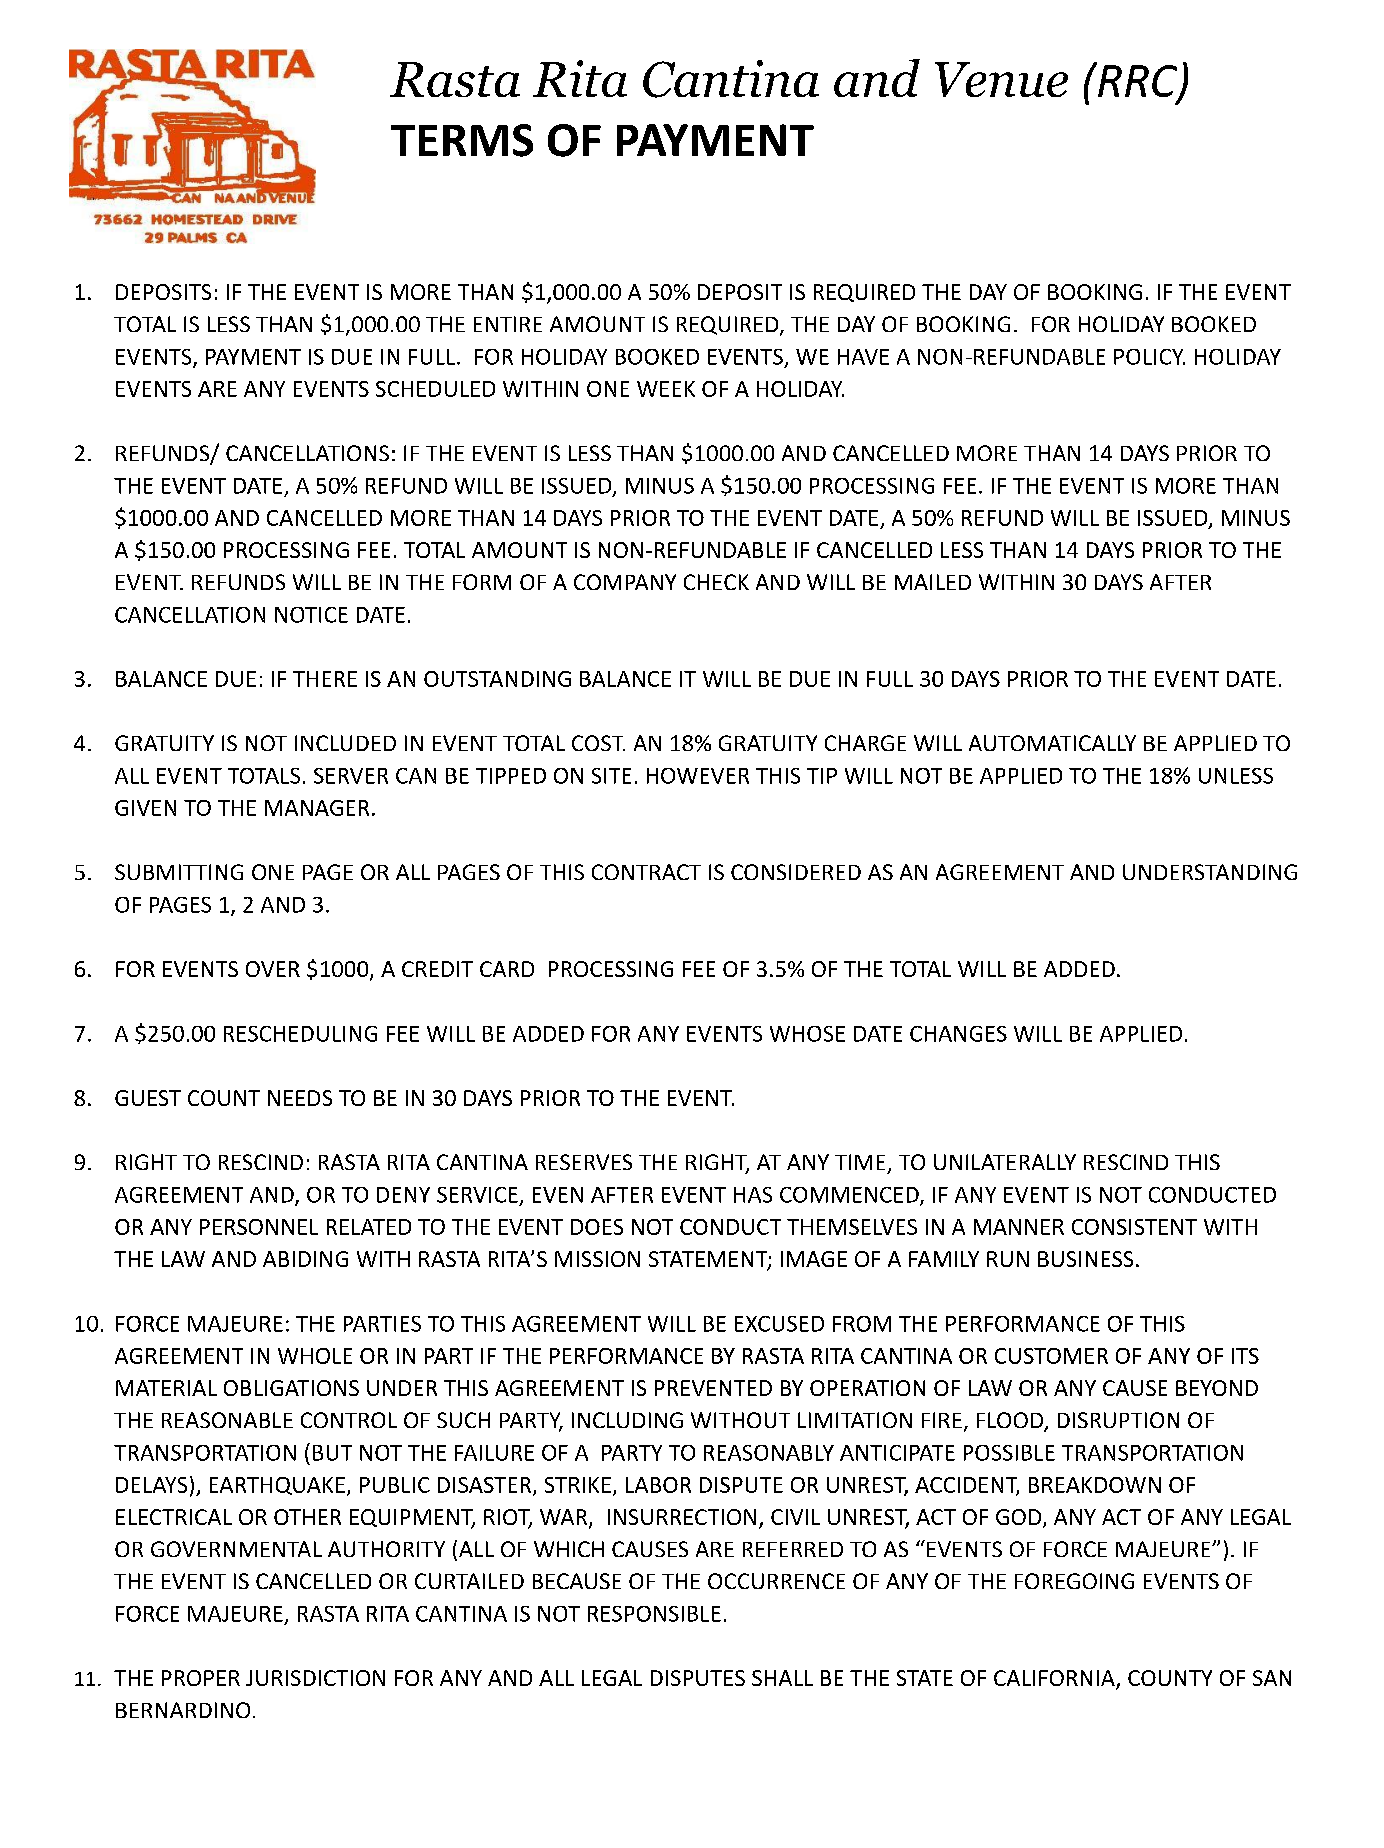 This screenshot has height=1848, width=1384. What do you see at coordinates (1149, 357) in the screenshot?
I see `POLICY` at bounding box center [1149, 357].
